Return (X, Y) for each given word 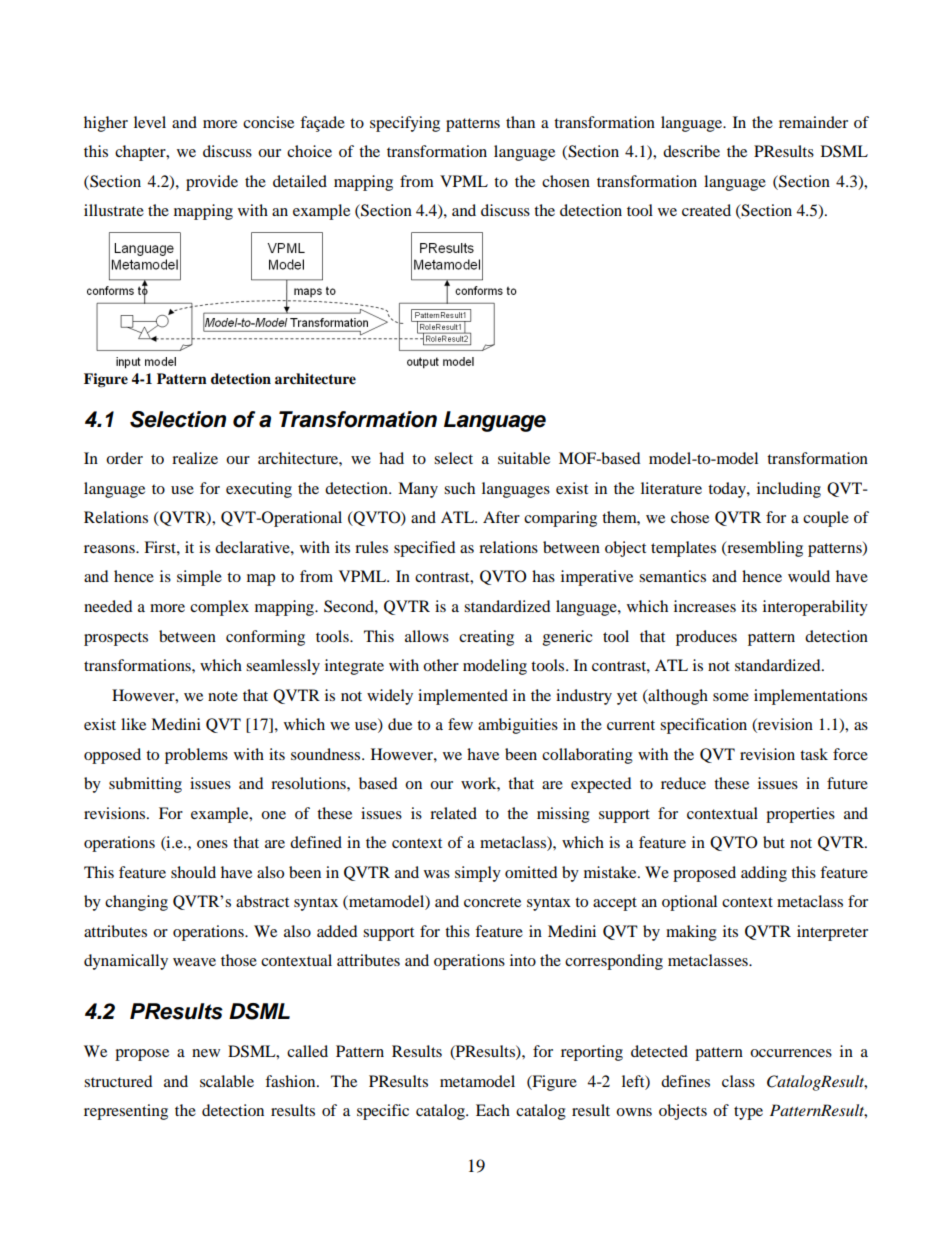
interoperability (815, 608)
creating (486, 638)
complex (219, 608)
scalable (227, 1081)
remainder (813, 122)
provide (212, 183)
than (520, 122)
